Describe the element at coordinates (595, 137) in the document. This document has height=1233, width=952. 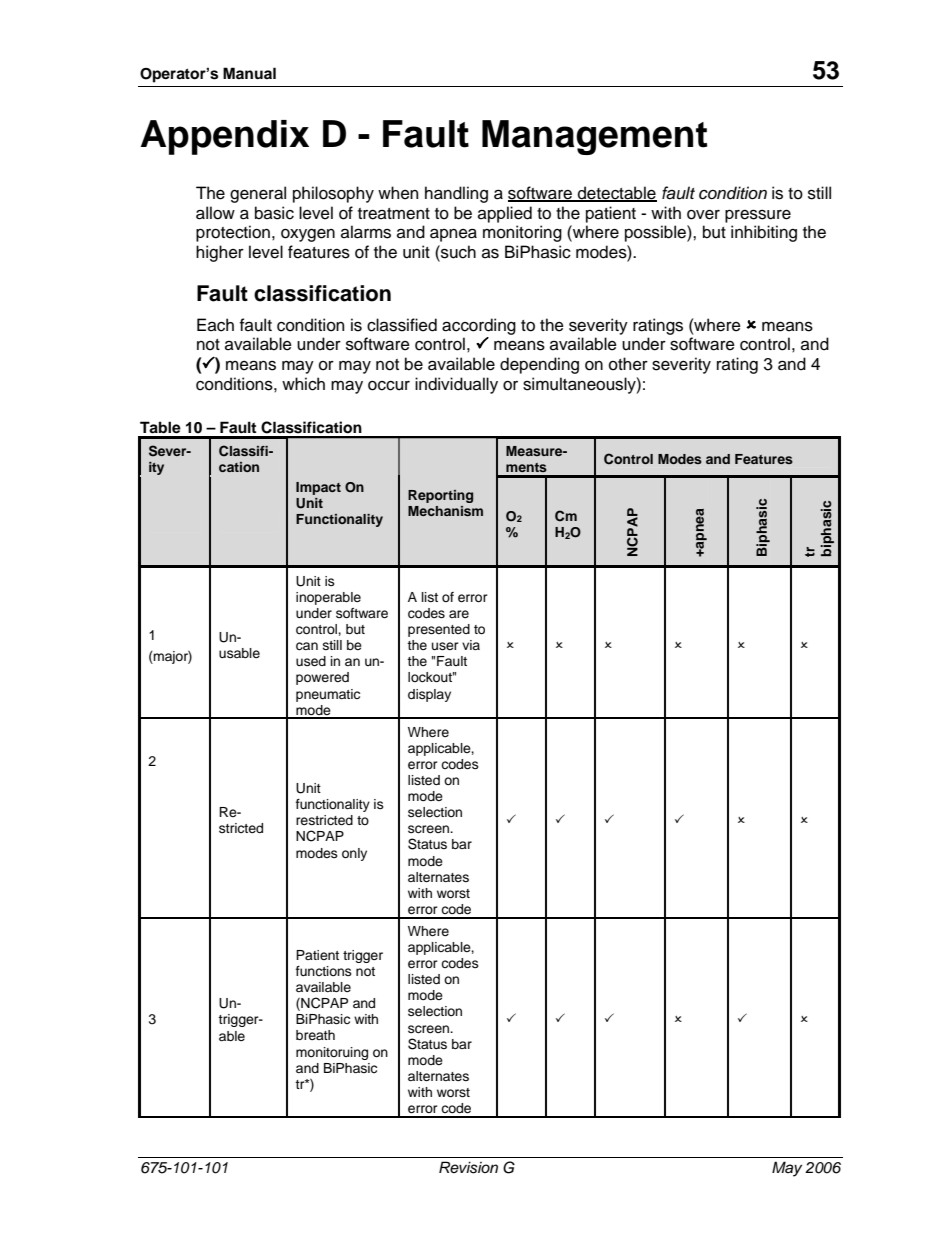
I see `Management` at that location.
